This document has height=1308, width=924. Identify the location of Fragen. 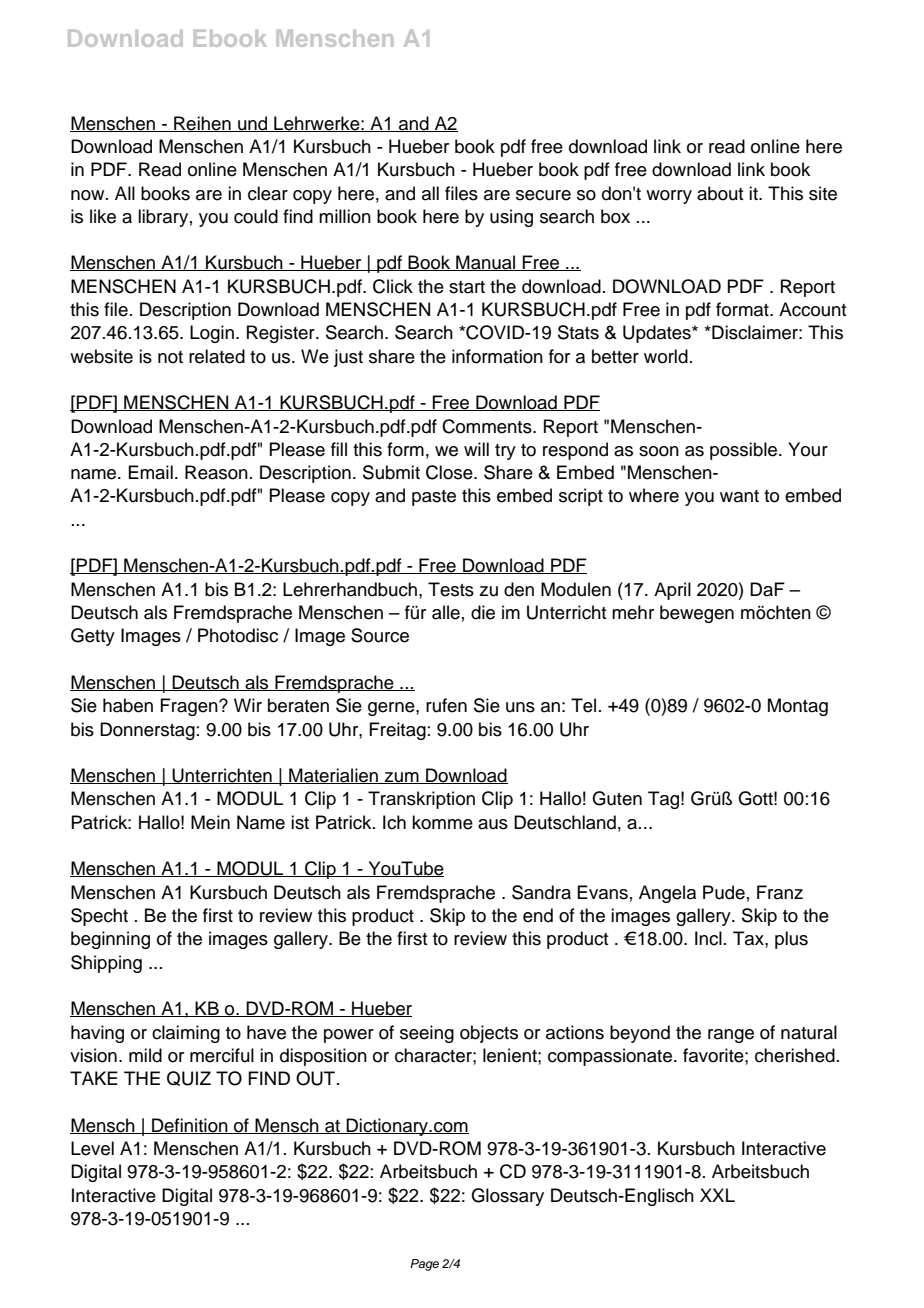
(190, 707).
